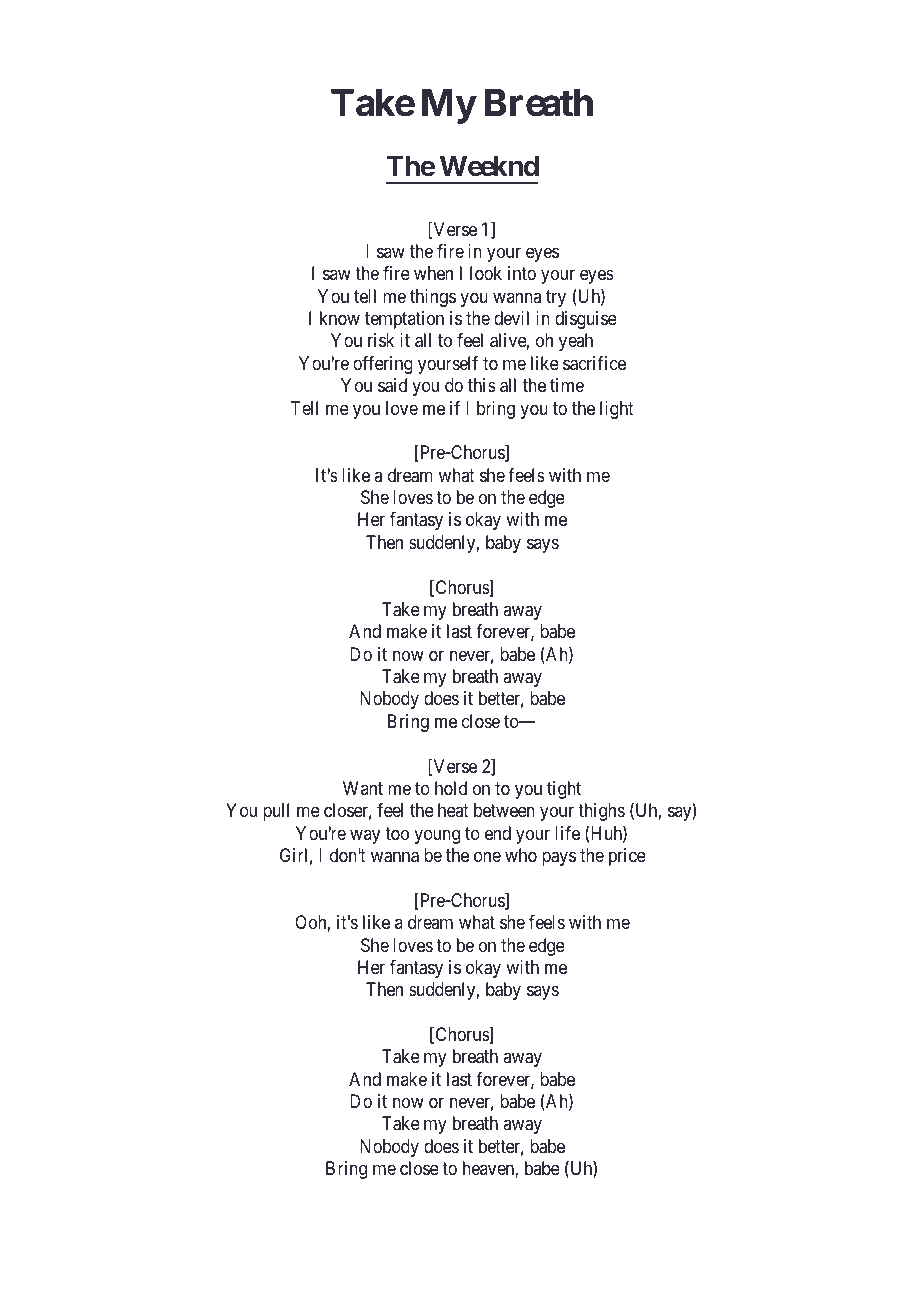 The height and width of the screenshot is (1308, 924). What do you see at coordinates (564, 790) in the screenshot?
I see `tight` at bounding box center [564, 790].
